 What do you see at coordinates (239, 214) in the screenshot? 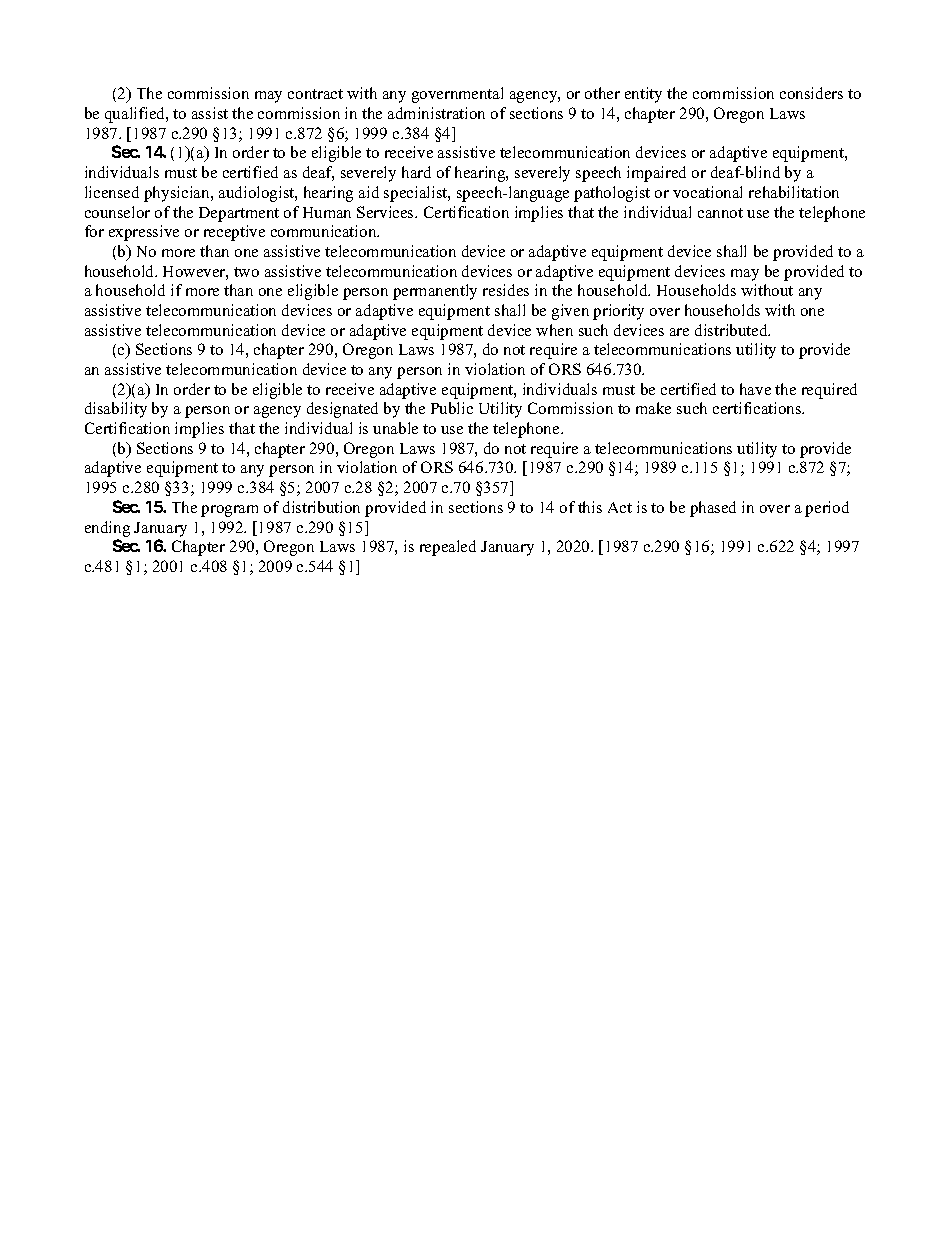
I see `Department` at bounding box center [239, 214].
